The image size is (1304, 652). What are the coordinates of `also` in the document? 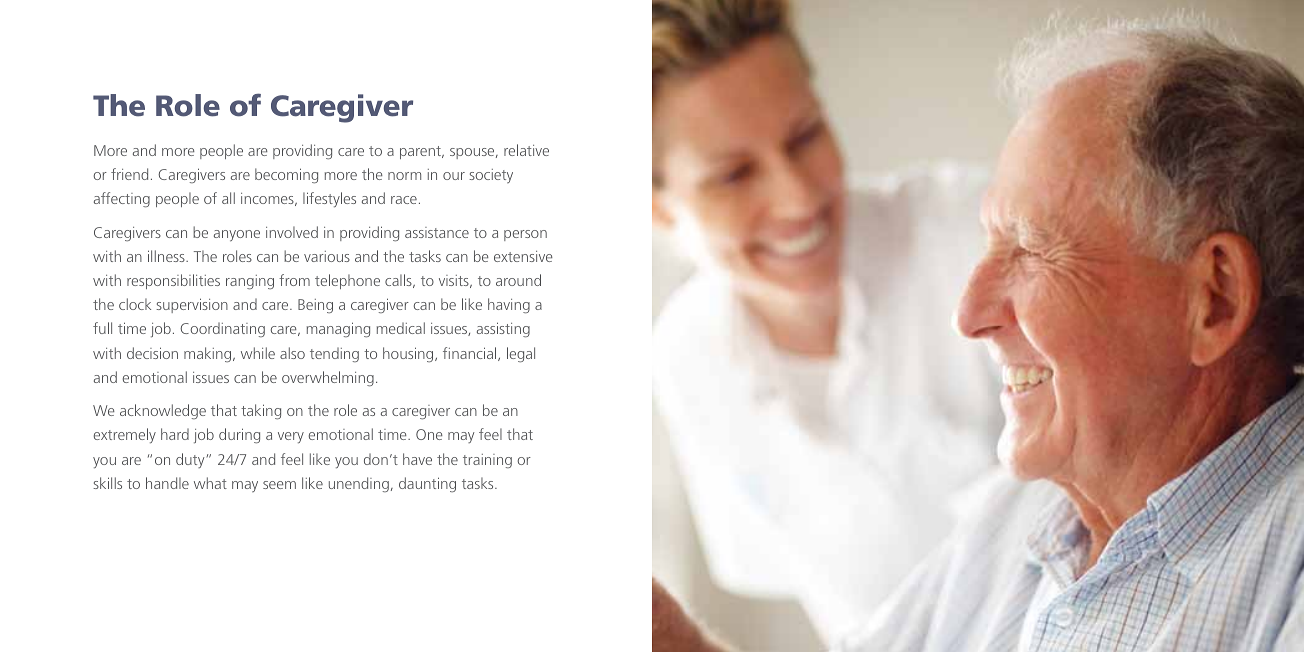 It's located at (292, 353).
